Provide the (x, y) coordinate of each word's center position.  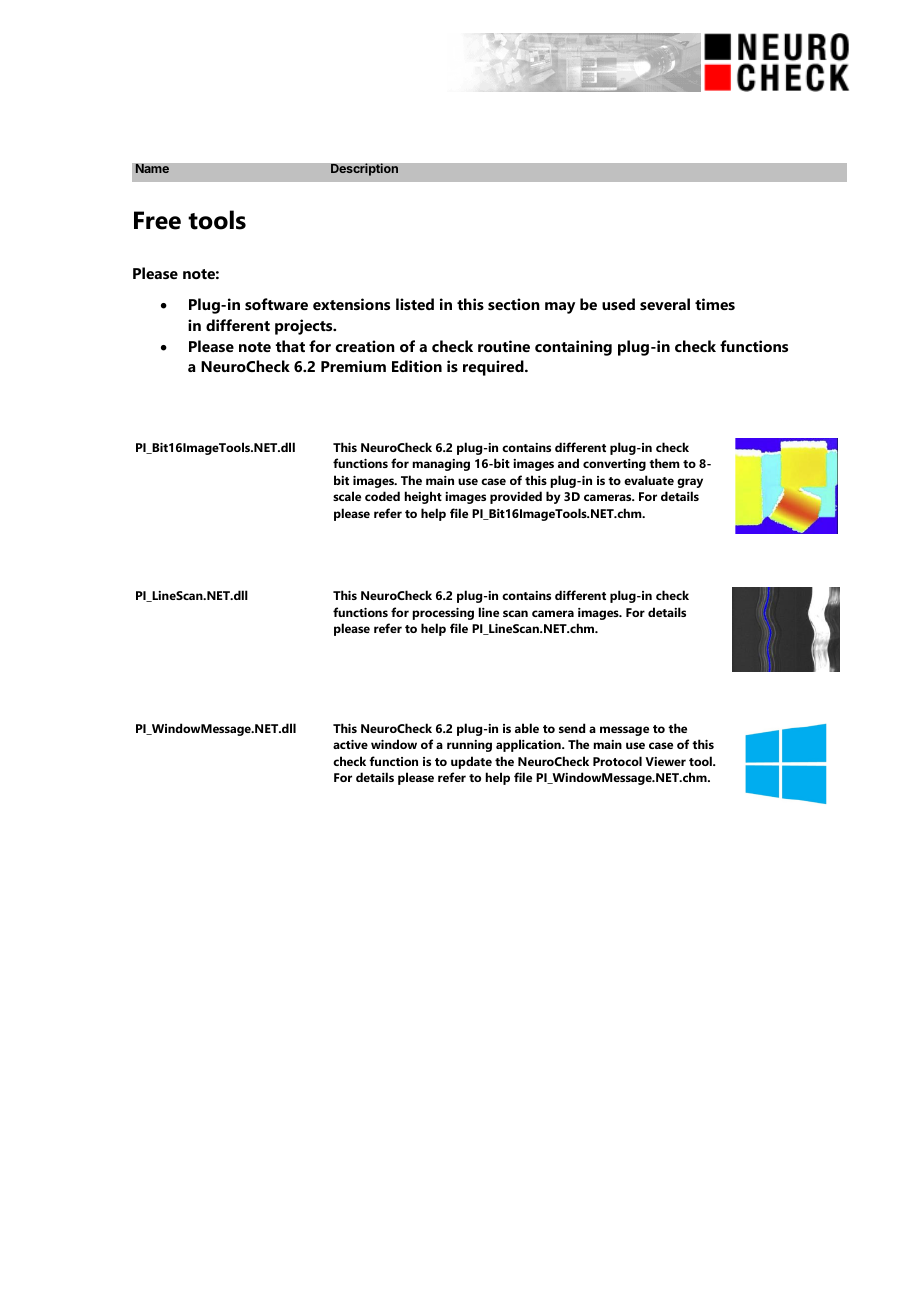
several (665, 304)
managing (441, 465)
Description (364, 169)
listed (415, 304)
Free (157, 220)
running (469, 746)
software (276, 304)
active (350, 744)
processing (443, 614)
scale (347, 496)
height (423, 497)
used (618, 304)
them (664, 463)
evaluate (649, 480)
